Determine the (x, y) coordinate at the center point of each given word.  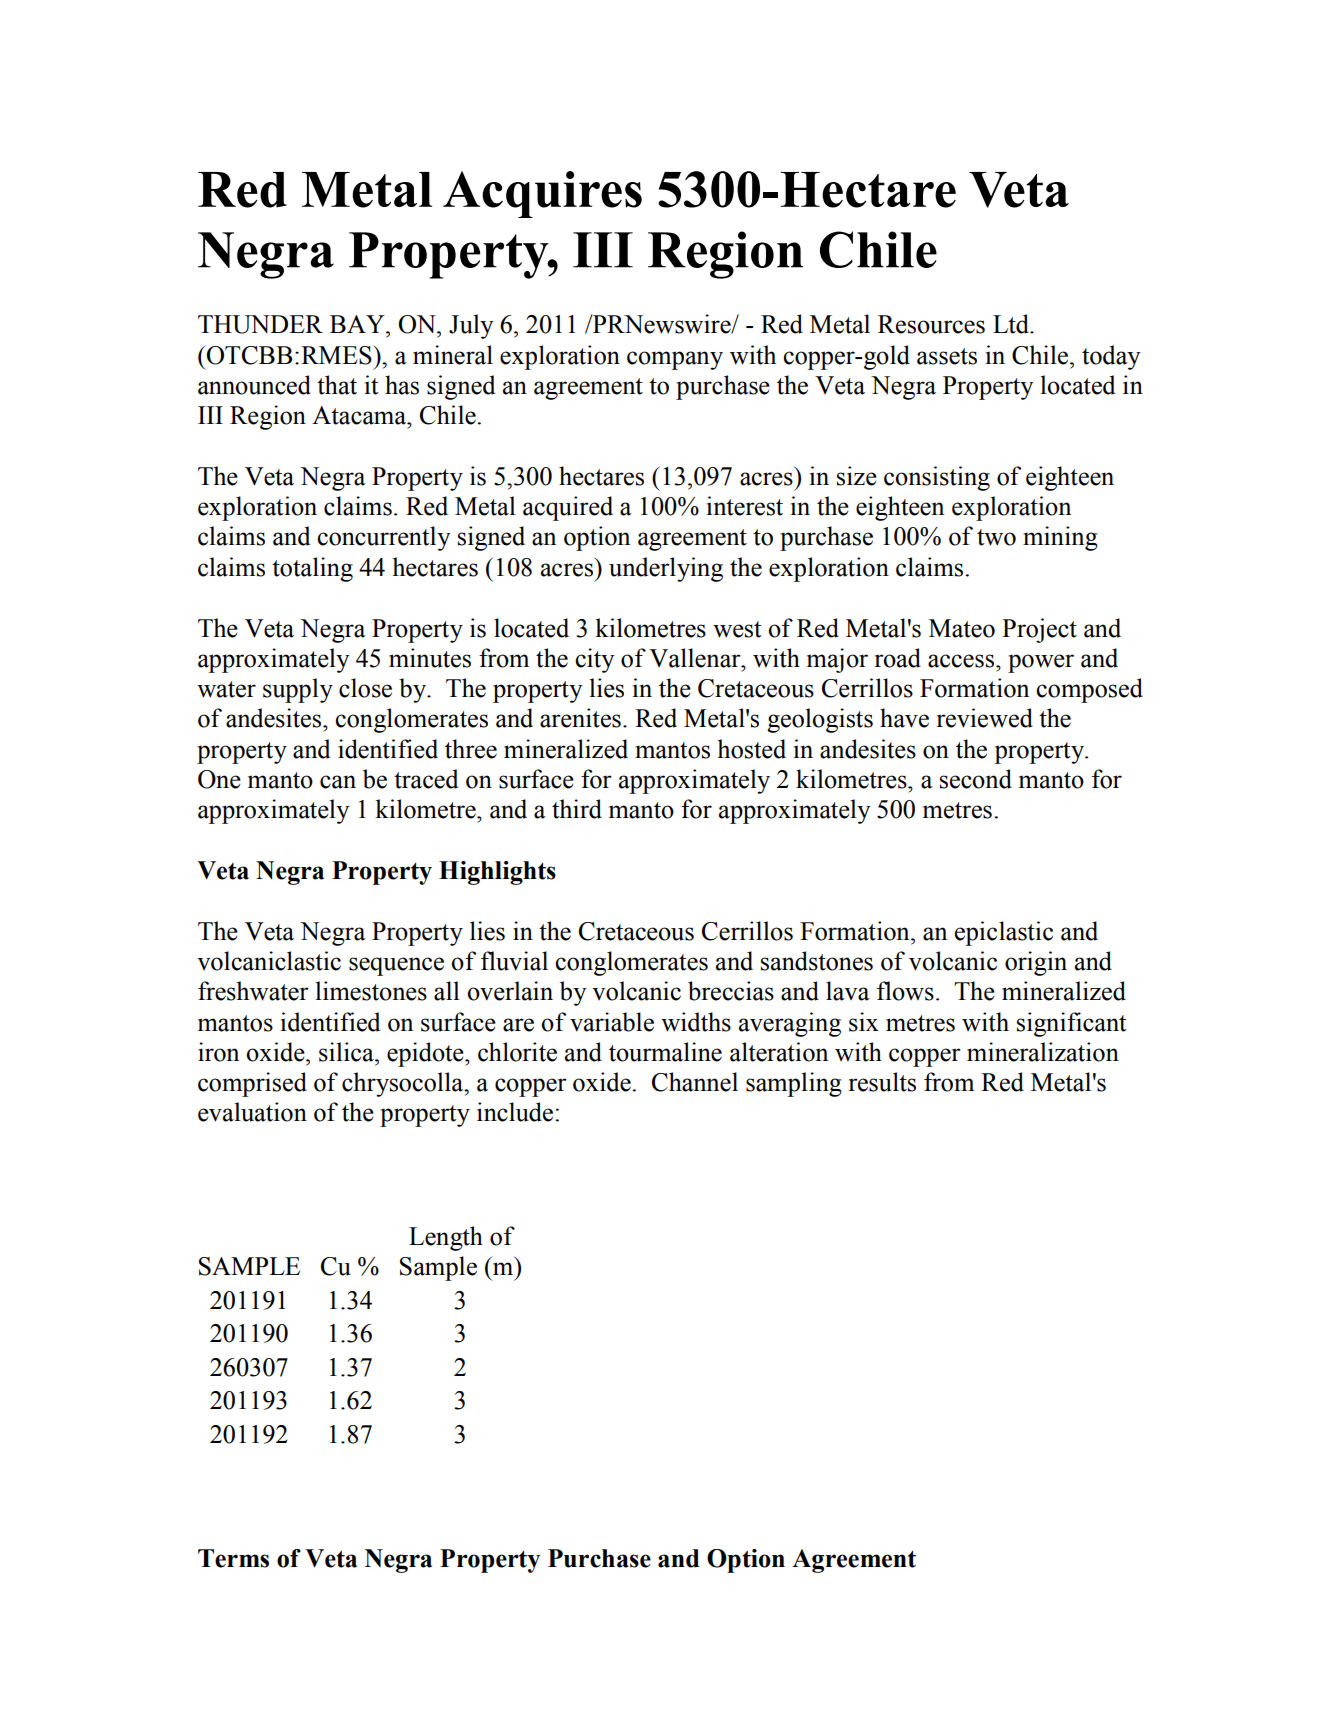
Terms (233, 1558)
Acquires (542, 194)
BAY (358, 324)
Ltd (1012, 324)
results (882, 1082)
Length (446, 1238)
